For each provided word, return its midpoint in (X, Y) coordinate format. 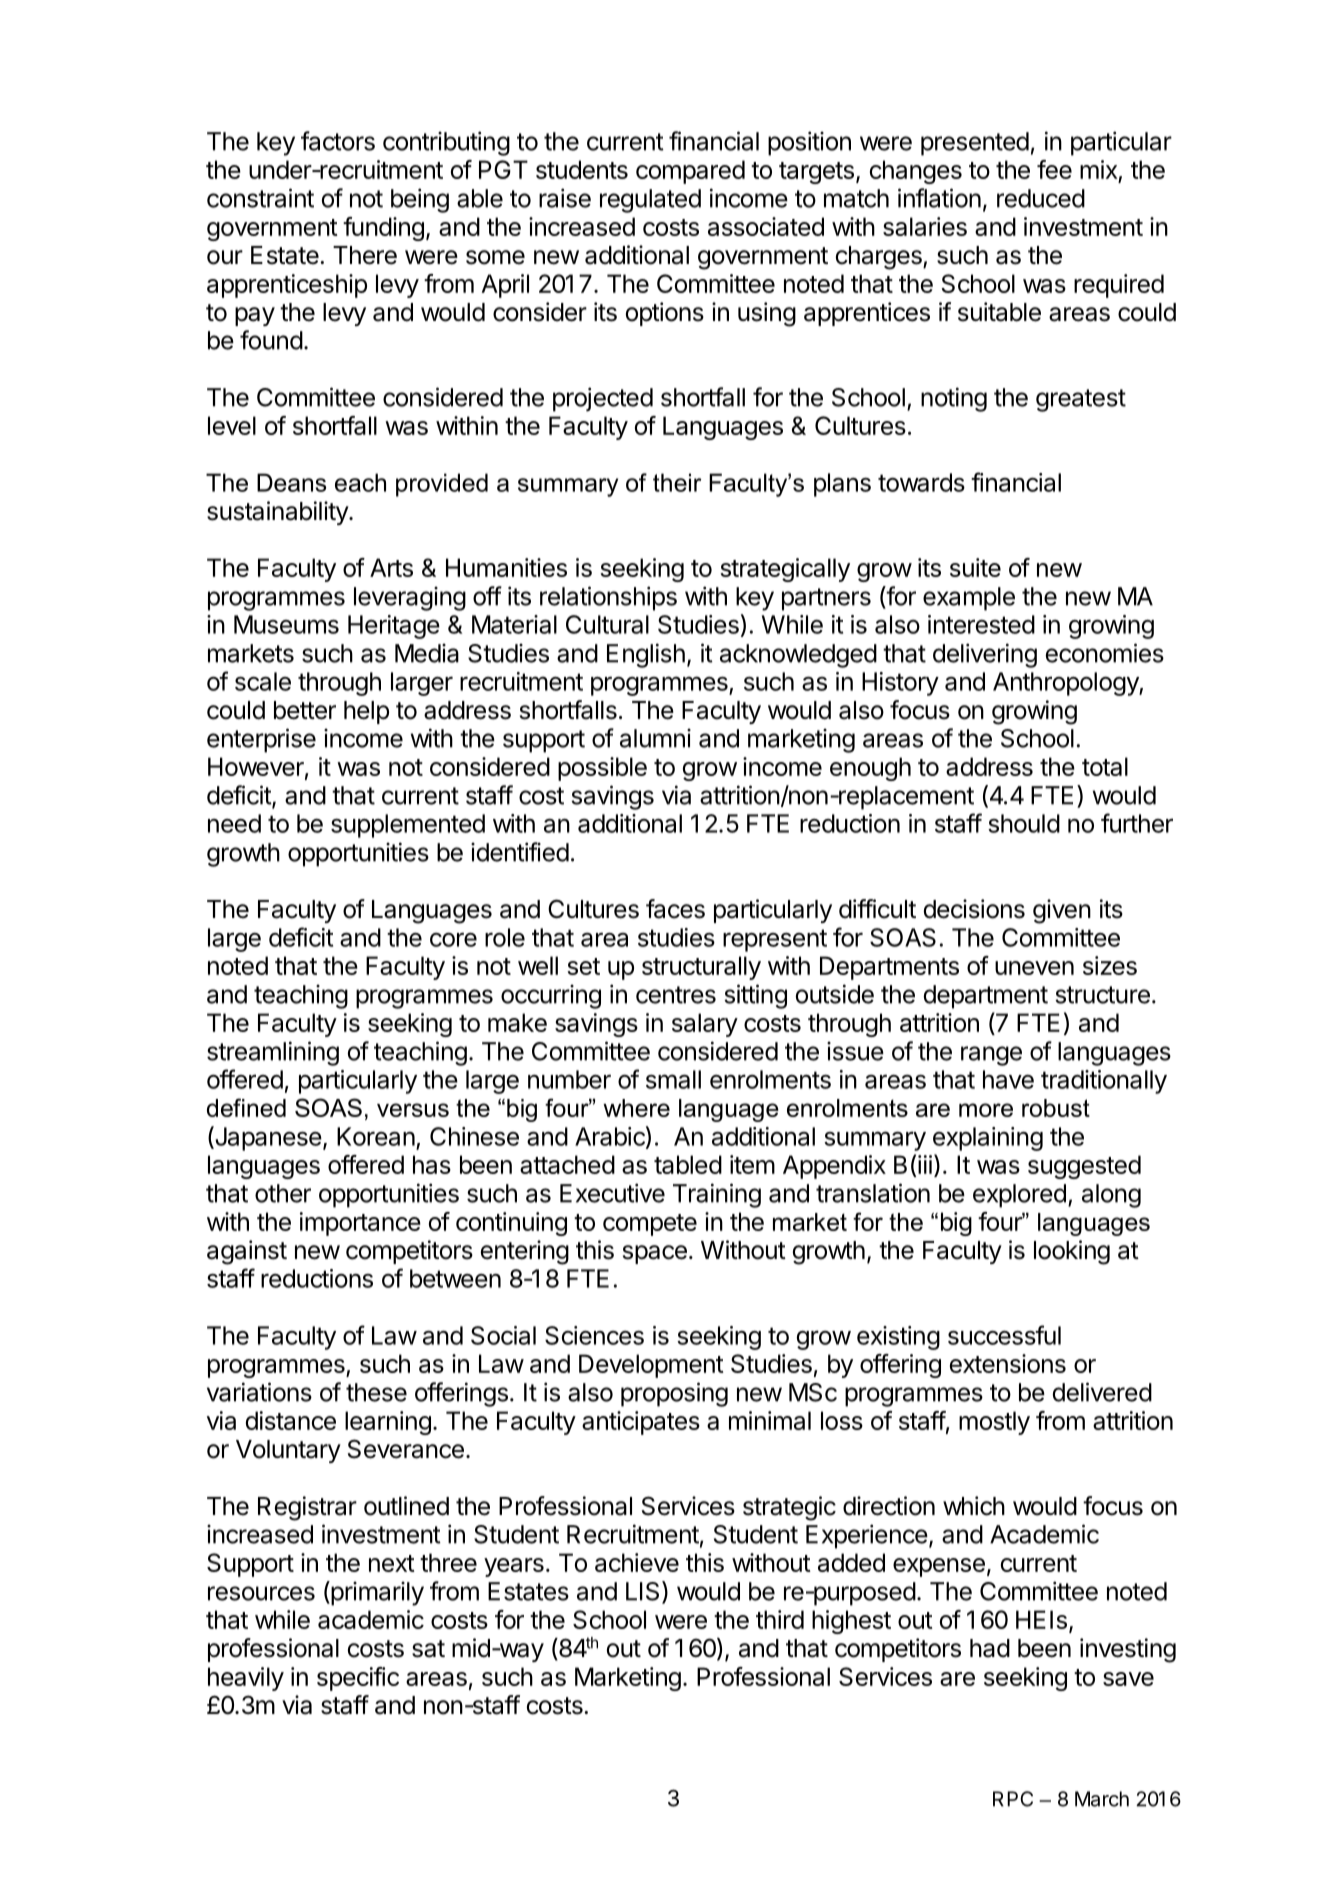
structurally (701, 968)
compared (690, 172)
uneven (1034, 968)
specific (358, 1679)
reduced (1041, 198)
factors (338, 141)
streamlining (273, 1053)
